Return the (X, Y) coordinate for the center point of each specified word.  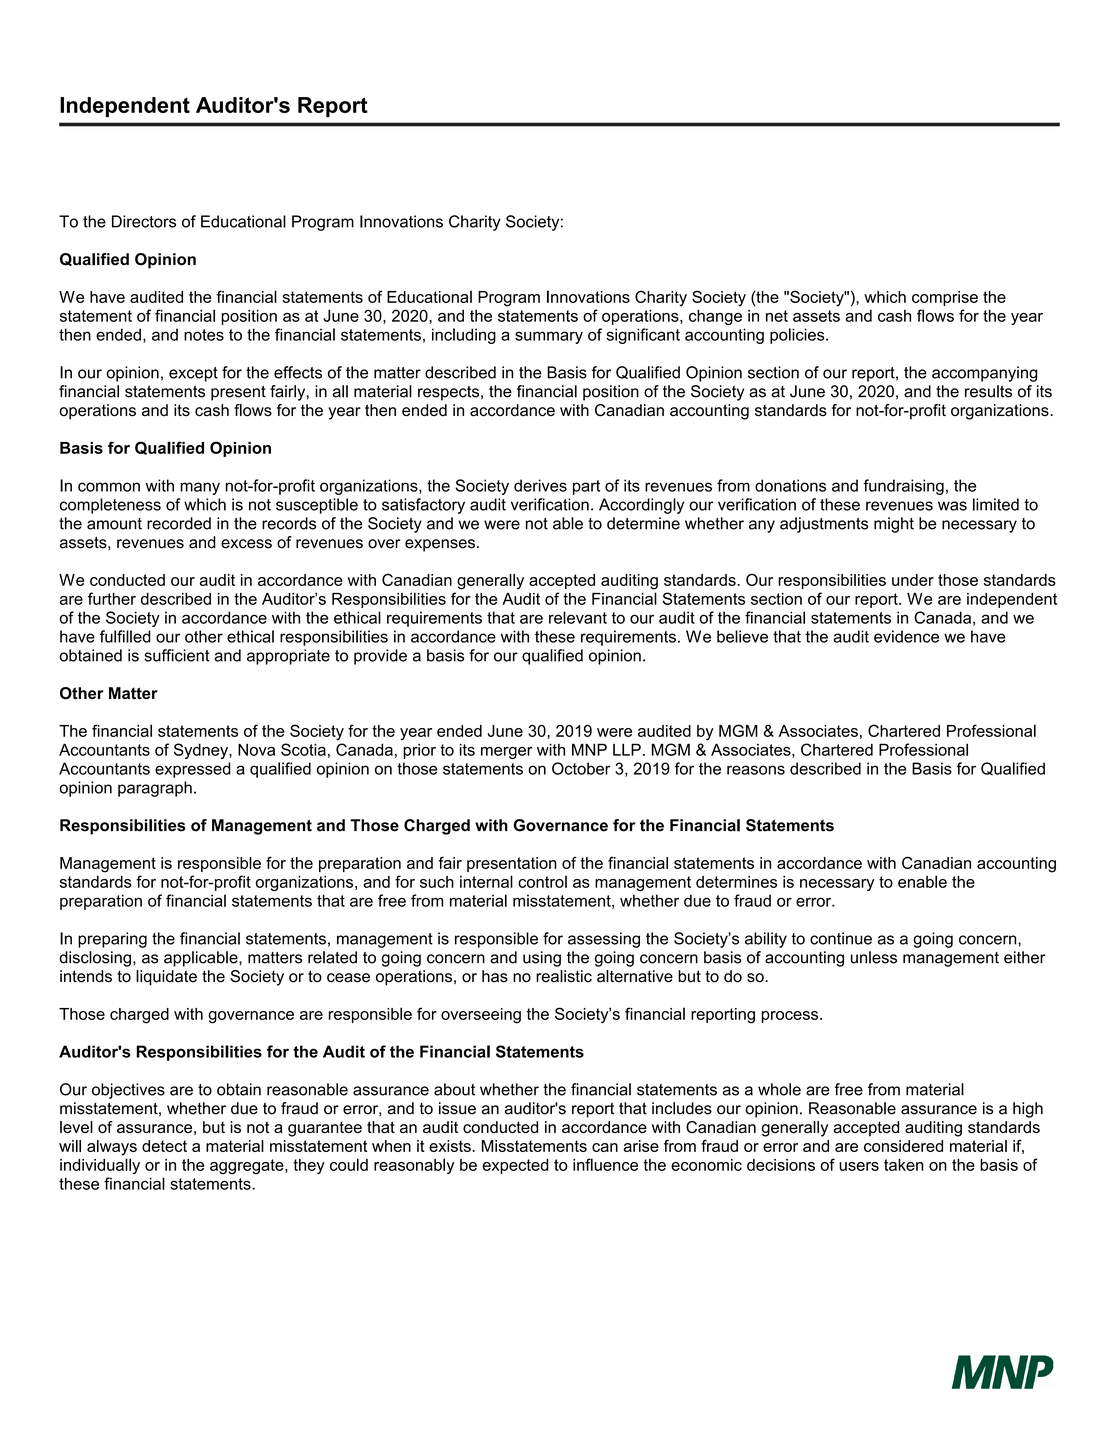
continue (841, 938)
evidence (906, 636)
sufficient (177, 655)
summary (549, 337)
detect (164, 1146)
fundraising (903, 487)
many (200, 488)
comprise (945, 298)
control (542, 881)
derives (540, 485)
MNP (589, 749)
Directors (144, 221)
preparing (112, 940)
